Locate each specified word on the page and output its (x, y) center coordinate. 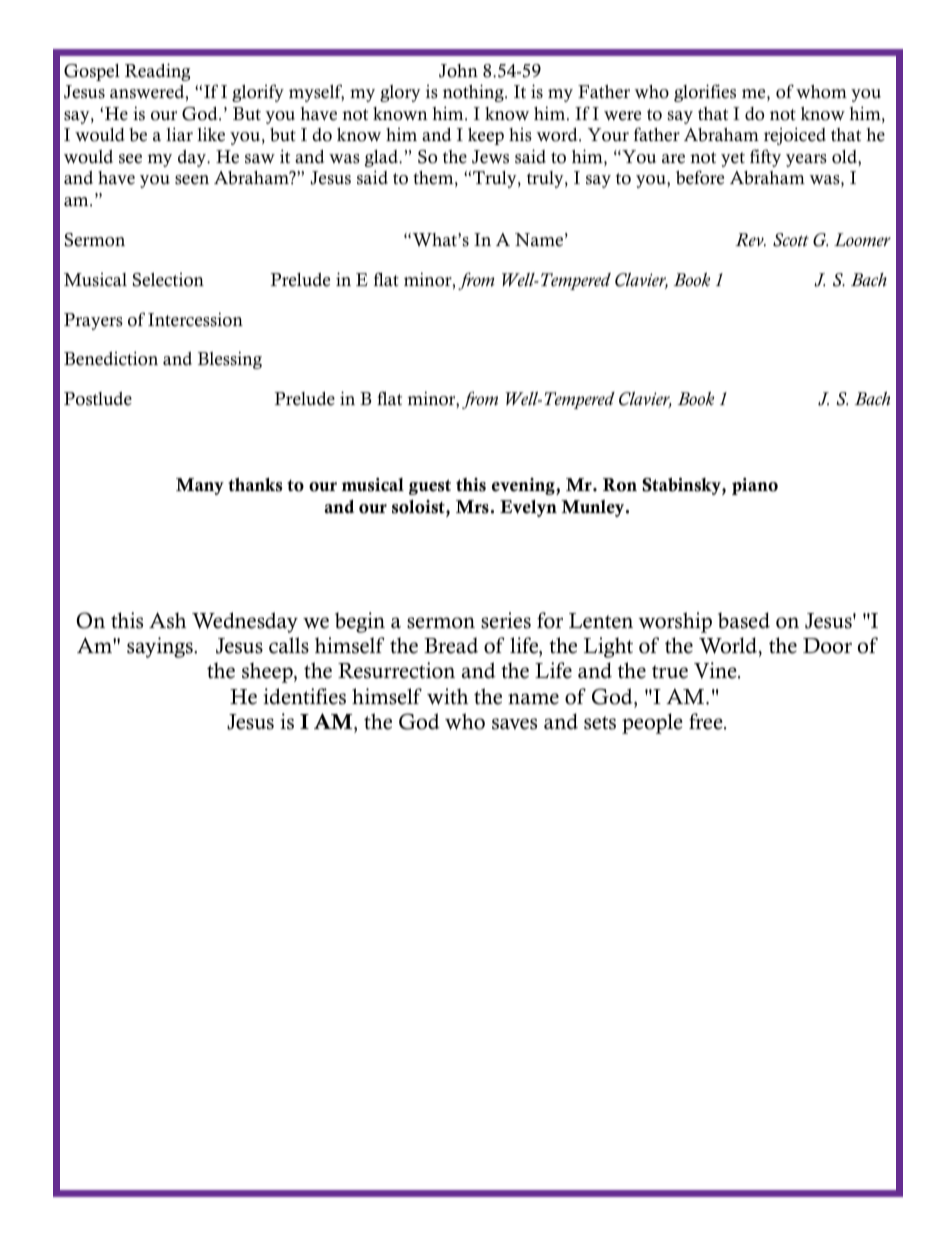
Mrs (472, 507)
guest (430, 487)
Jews (490, 157)
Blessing (230, 360)
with (447, 696)
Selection (168, 280)
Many (200, 486)
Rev (750, 240)
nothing (474, 93)
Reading (157, 72)
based (744, 620)
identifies (304, 696)
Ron (620, 485)
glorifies (705, 93)
